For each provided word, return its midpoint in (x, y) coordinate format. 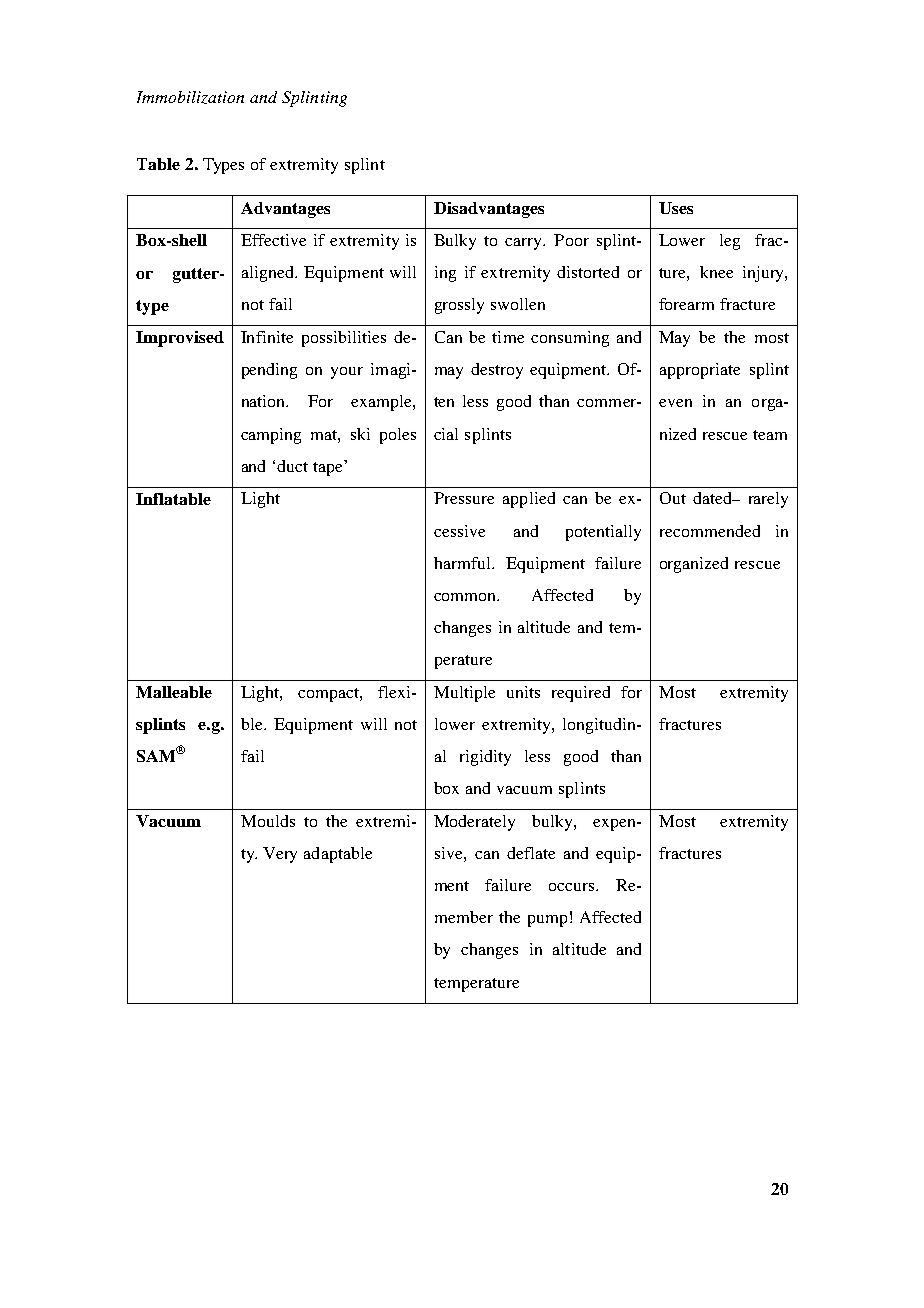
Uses (676, 208)
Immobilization (190, 97)
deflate (531, 853)
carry (525, 244)
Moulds (268, 821)
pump (547, 921)
